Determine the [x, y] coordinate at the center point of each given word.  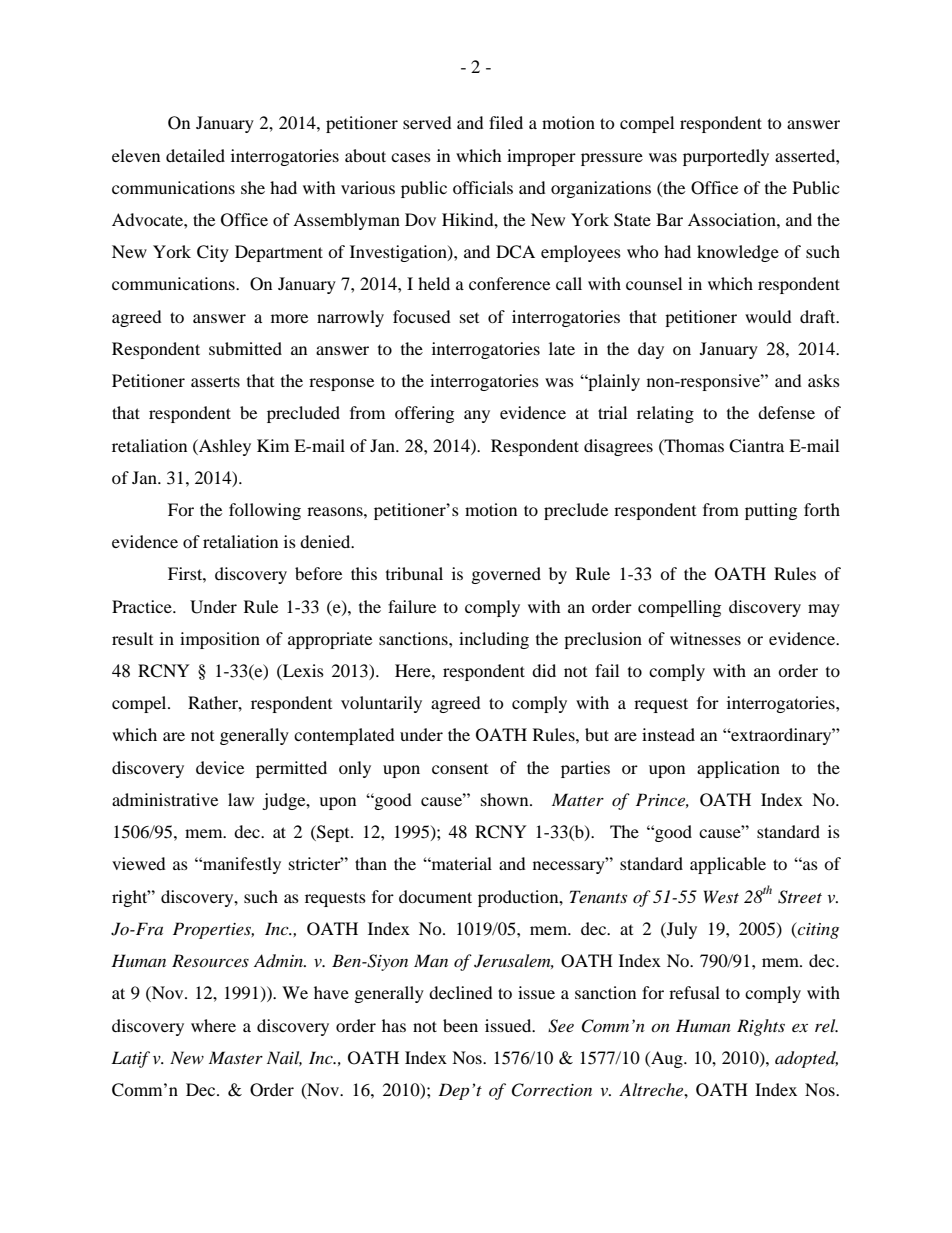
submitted [245, 348]
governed [506, 575]
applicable [728, 865]
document [435, 896]
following [265, 511]
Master [236, 1057]
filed [506, 122]
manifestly [241, 865]
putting [771, 511]
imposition [220, 640]
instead [668, 734]
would [768, 316]
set [469, 318]
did [544, 670]
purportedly [726, 157]
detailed [195, 155]
